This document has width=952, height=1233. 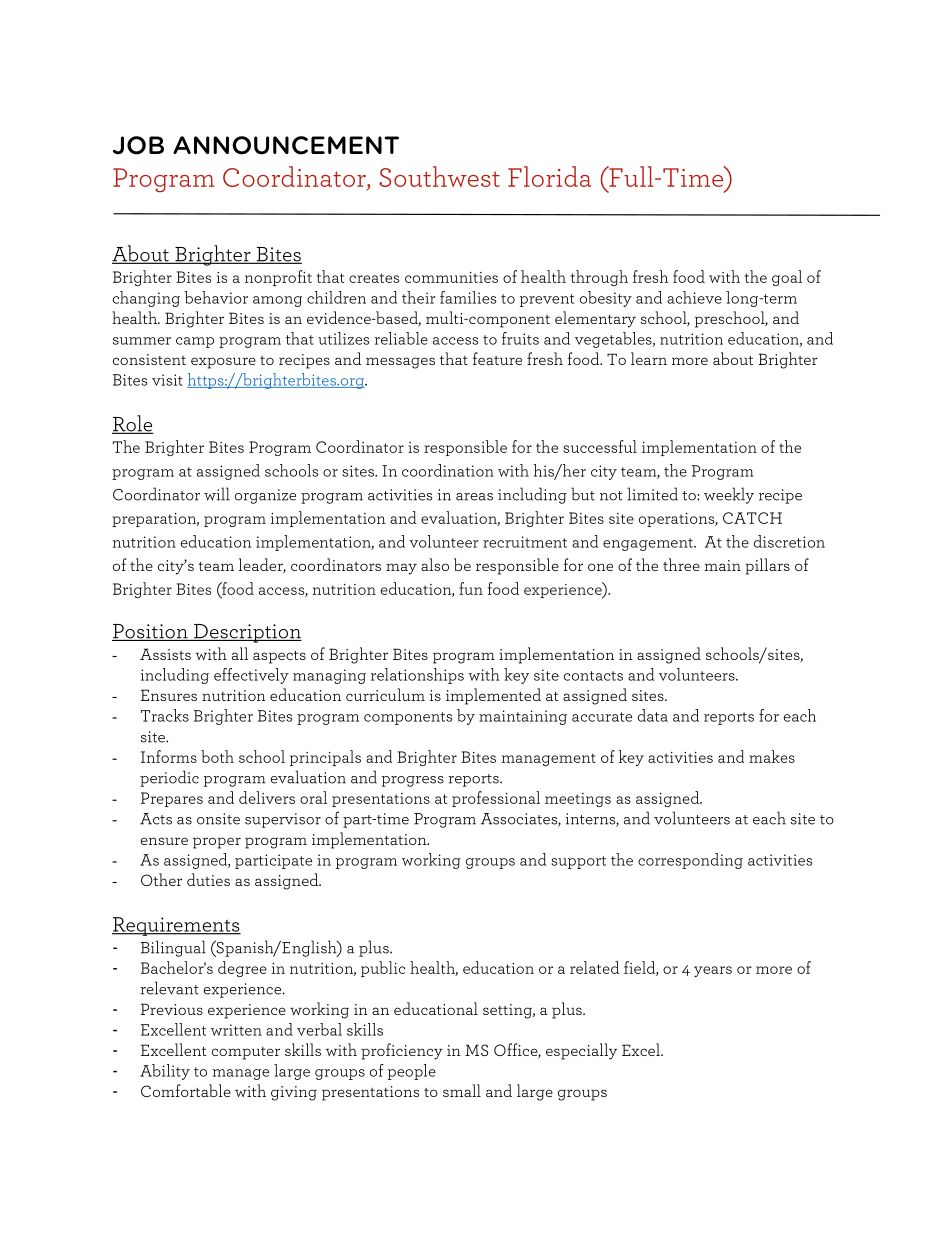 What do you see at coordinates (681, 564) in the document?
I see `three` at bounding box center [681, 564].
